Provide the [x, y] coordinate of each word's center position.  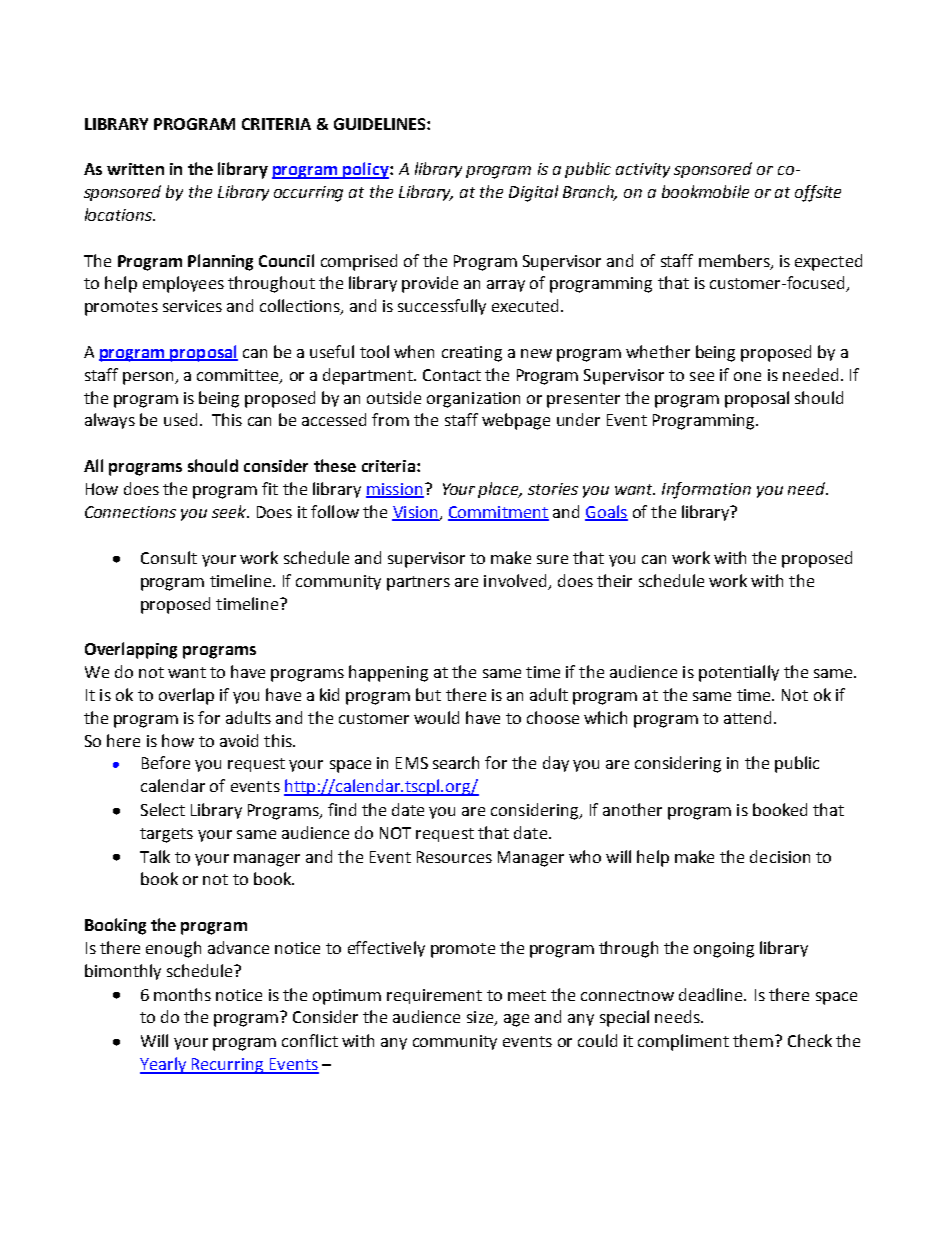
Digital [533, 193]
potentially [739, 673]
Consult [169, 557]
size [481, 1018]
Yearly [164, 1065]
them [753, 1040]
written [135, 169]
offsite [818, 193]
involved [516, 582]
